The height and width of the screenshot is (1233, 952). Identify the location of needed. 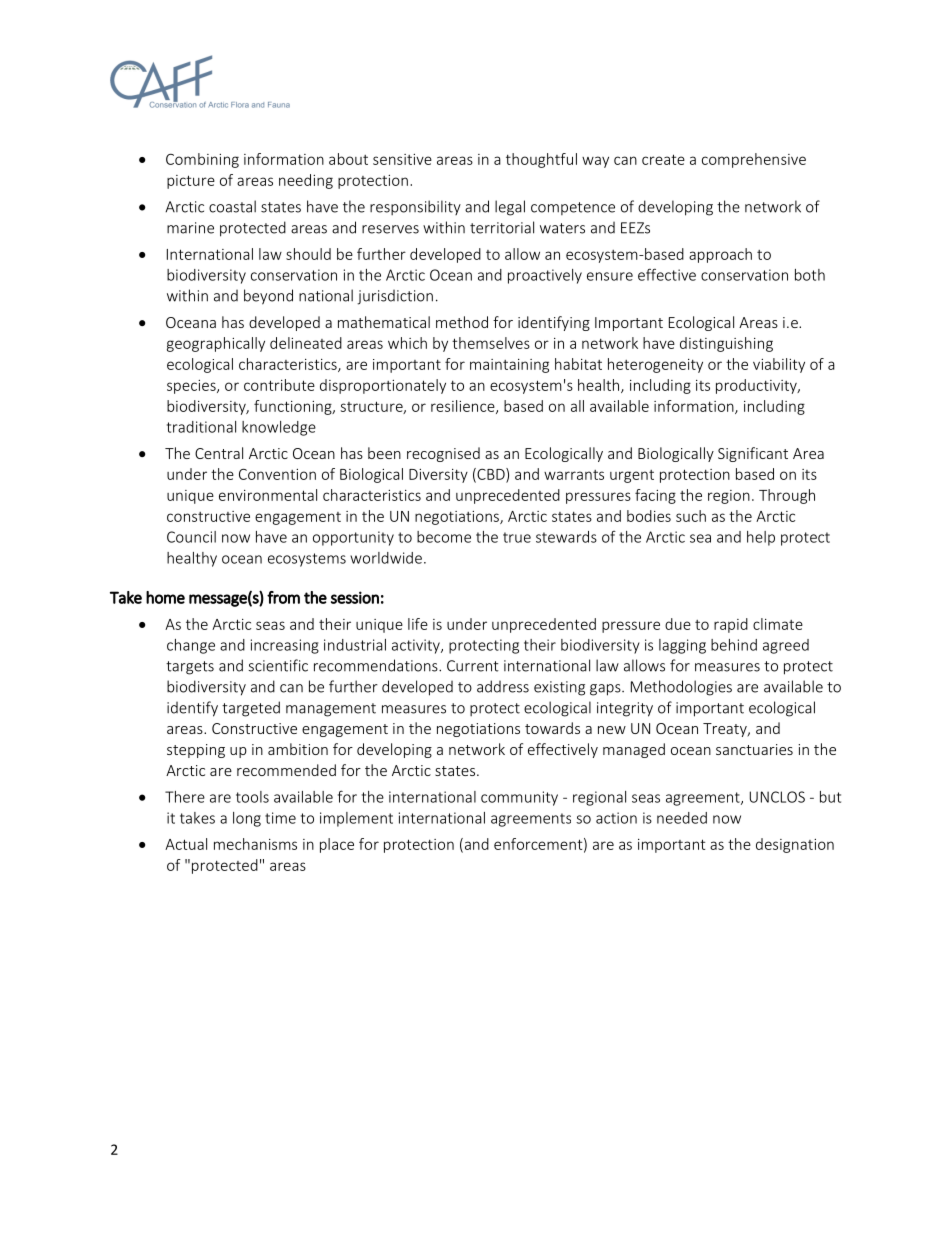
(682, 818).
